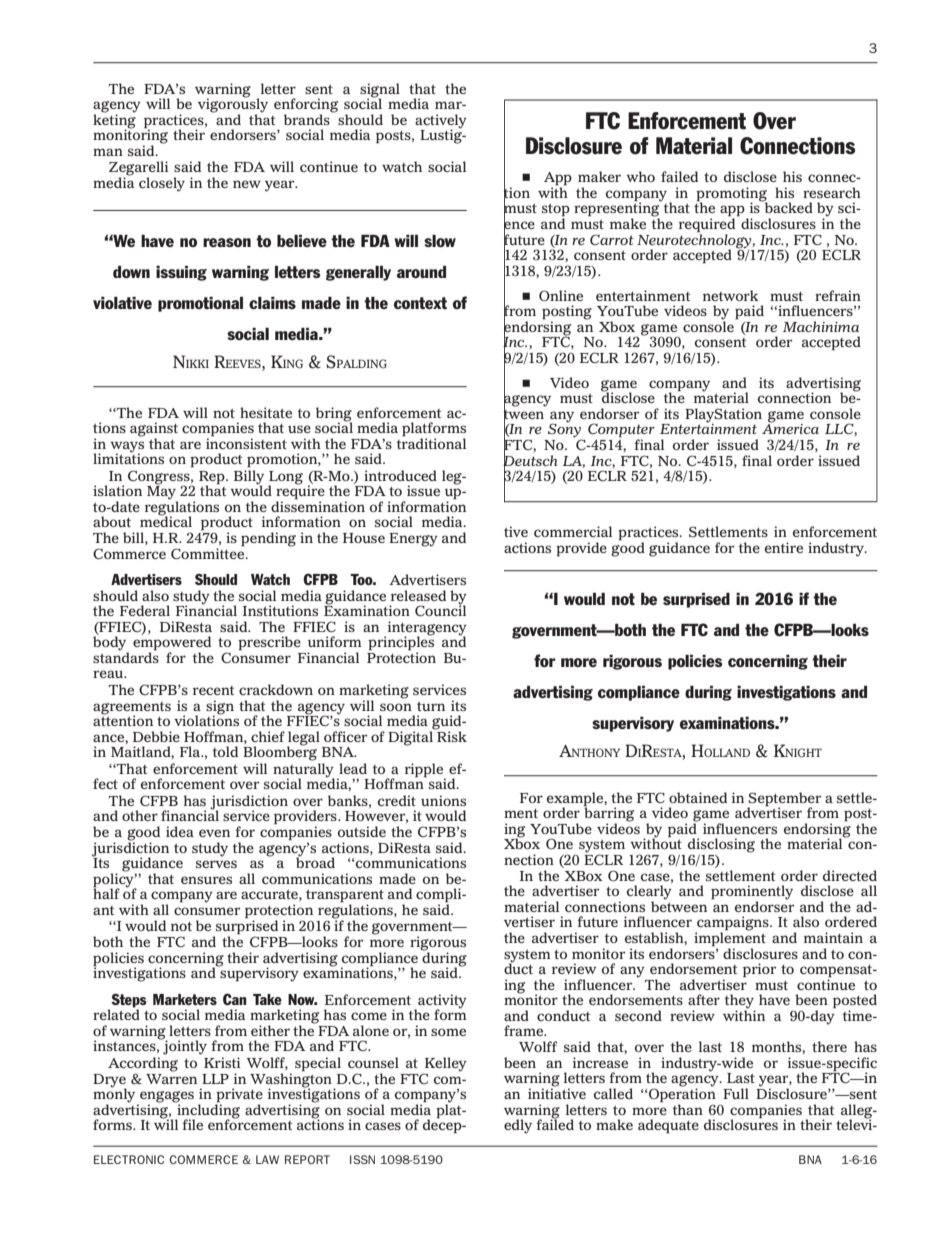  I want to click on file, so click(192, 1124).
